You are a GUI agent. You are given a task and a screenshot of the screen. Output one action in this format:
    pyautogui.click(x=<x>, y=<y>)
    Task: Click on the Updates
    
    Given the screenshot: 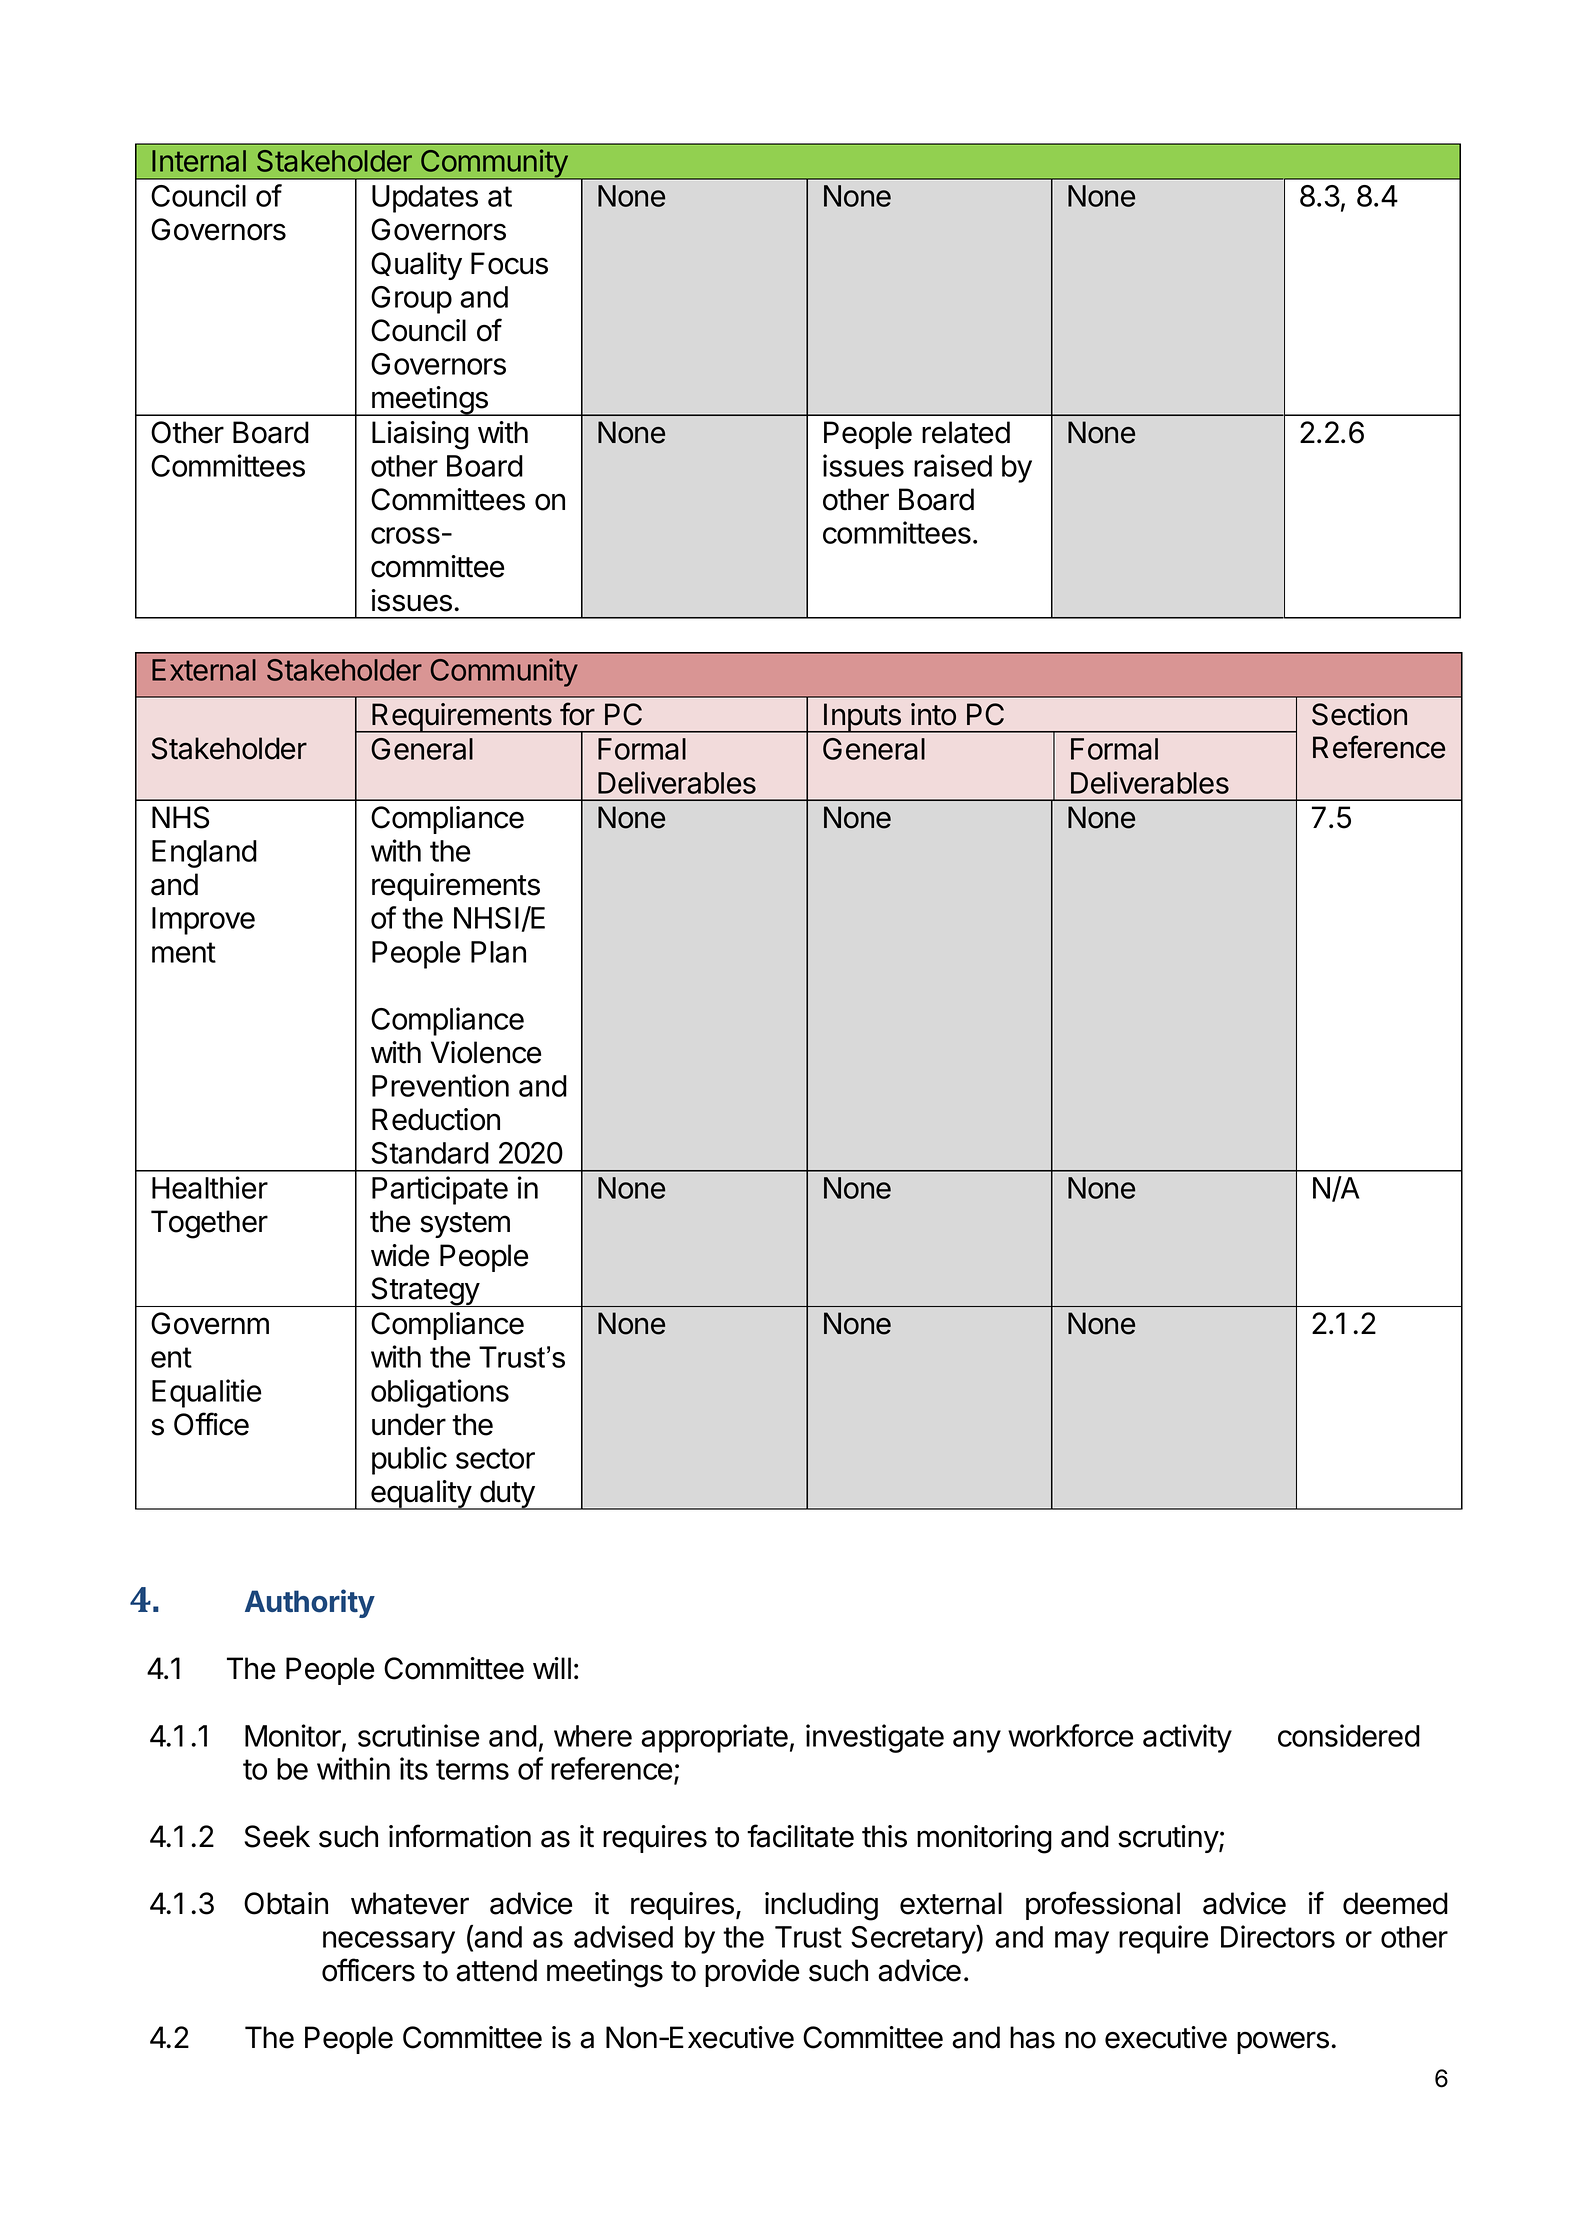 What is the action you would take?
    pyautogui.click(x=425, y=199)
